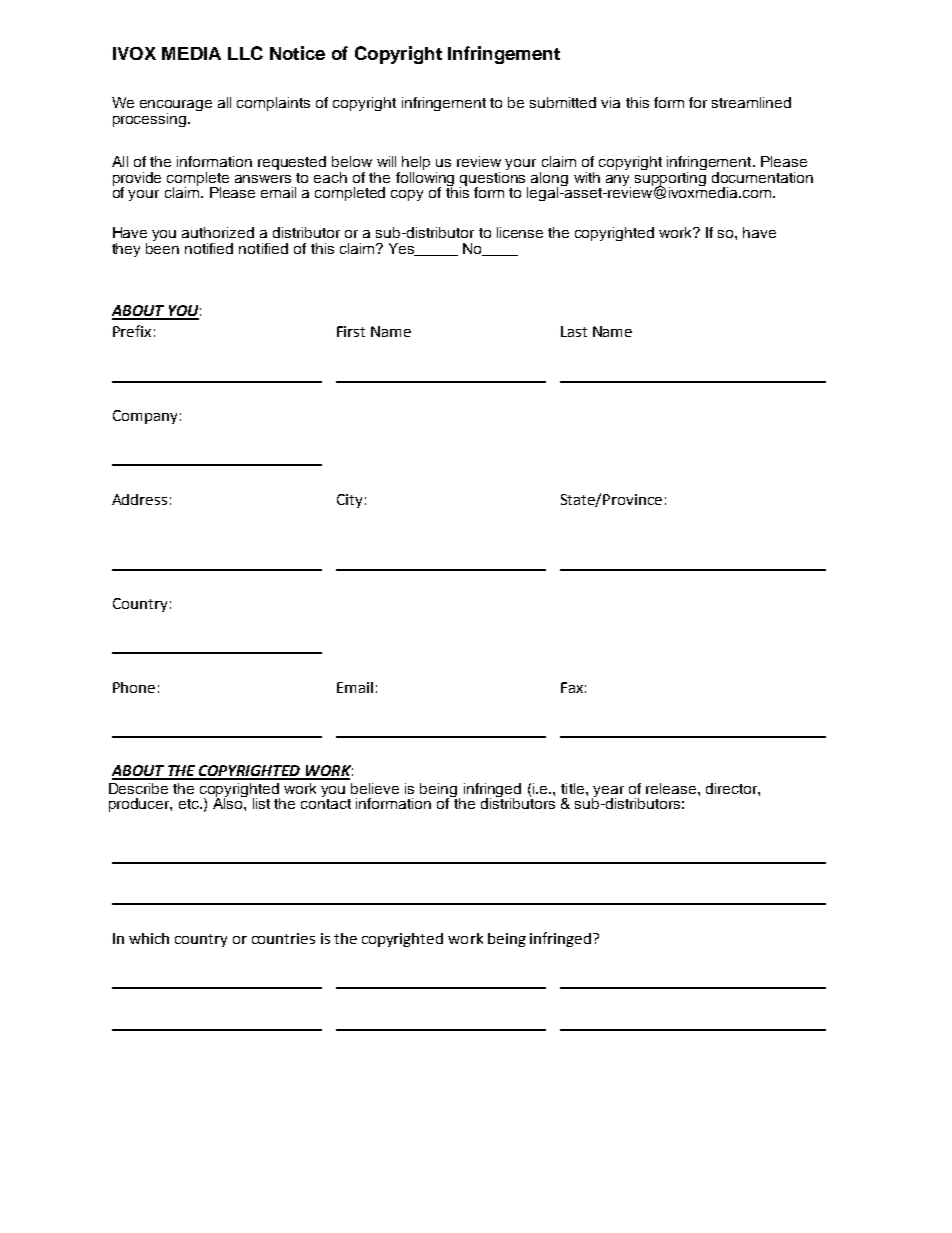 Image resolution: width=952 pixels, height=1233 pixels. What do you see at coordinates (751, 102) in the document?
I see `streamlined` at bounding box center [751, 102].
